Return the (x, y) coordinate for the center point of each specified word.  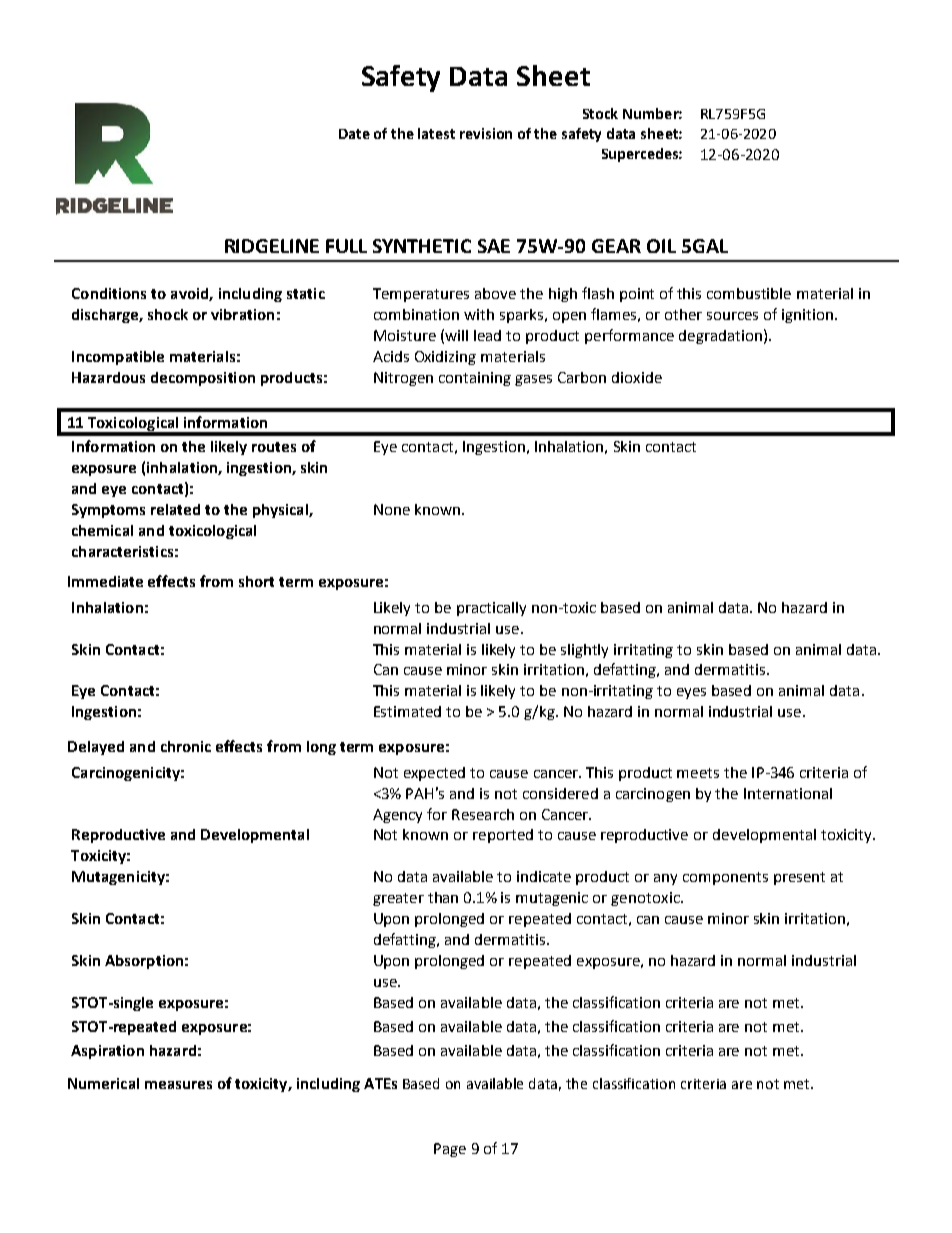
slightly (584, 651)
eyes (691, 693)
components (725, 878)
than (443, 897)
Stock (600, 113)
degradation (720, 337)
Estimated (407, 711)
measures (178, 1085)
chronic (186, 746)
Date (354, 134)
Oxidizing (445, 358)
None (392, 509)
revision (486, 133)
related (175, 509)
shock (168, 314)
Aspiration (107, 1052)
